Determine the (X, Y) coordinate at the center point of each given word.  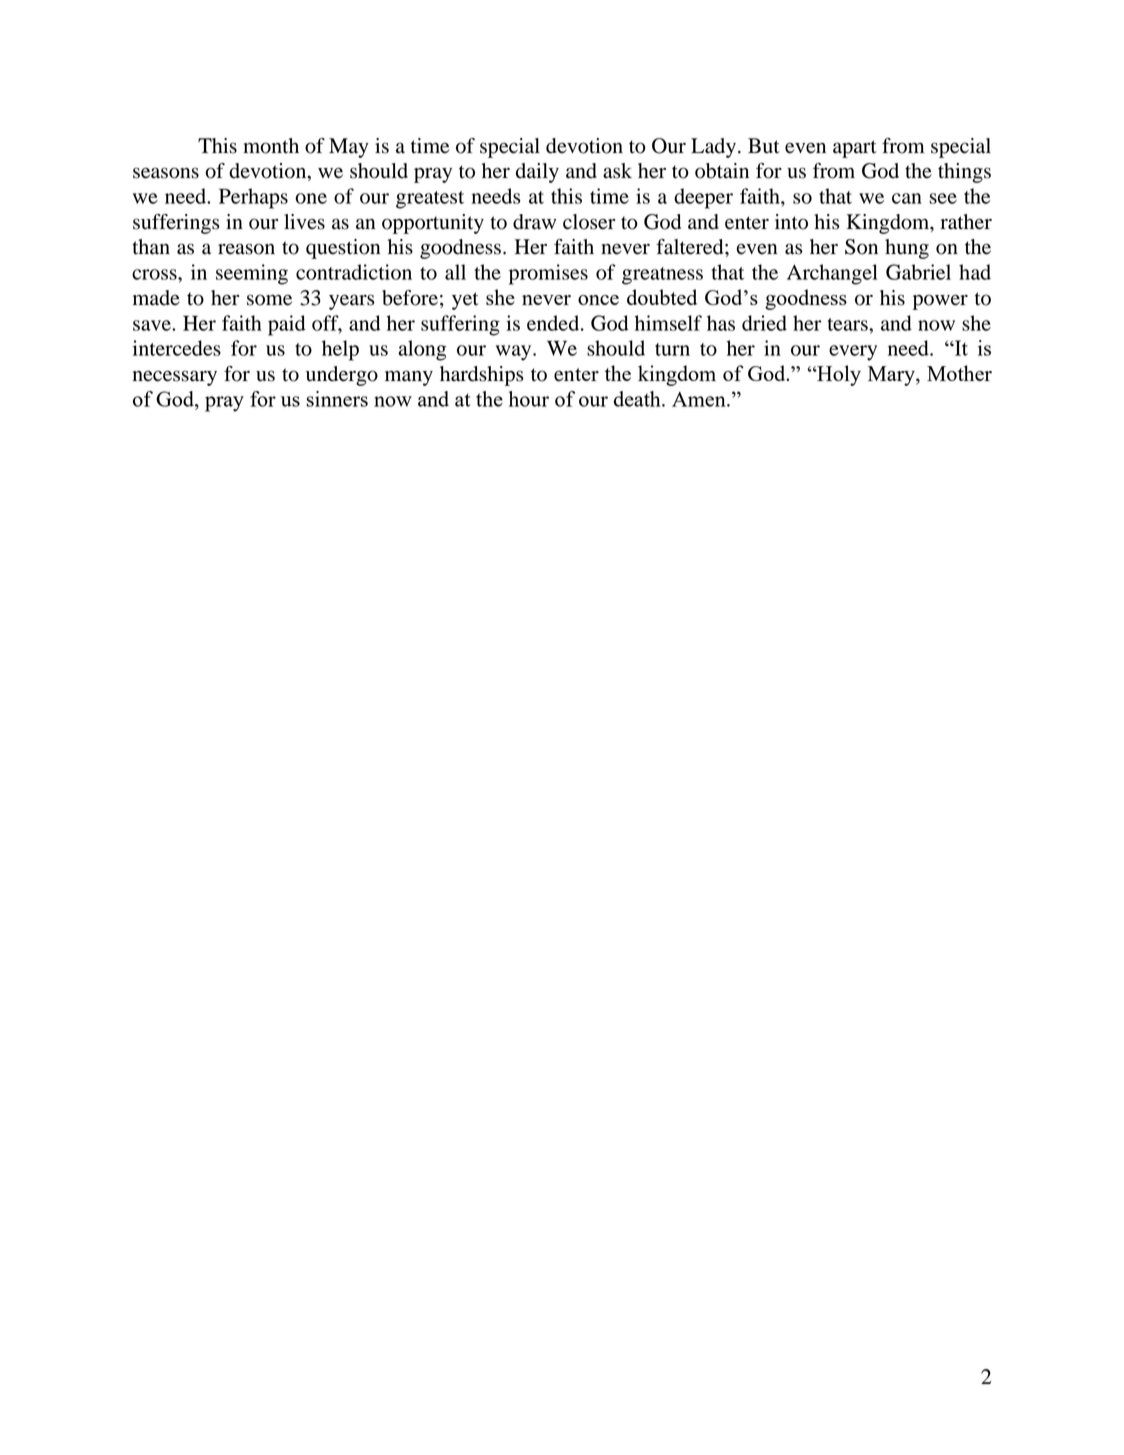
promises (548, 274)
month (271, 146)
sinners (337, 399)
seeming (252, 274)
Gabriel (918, 272)
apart (855, 149)
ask (617, 171)
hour (529, 399)
